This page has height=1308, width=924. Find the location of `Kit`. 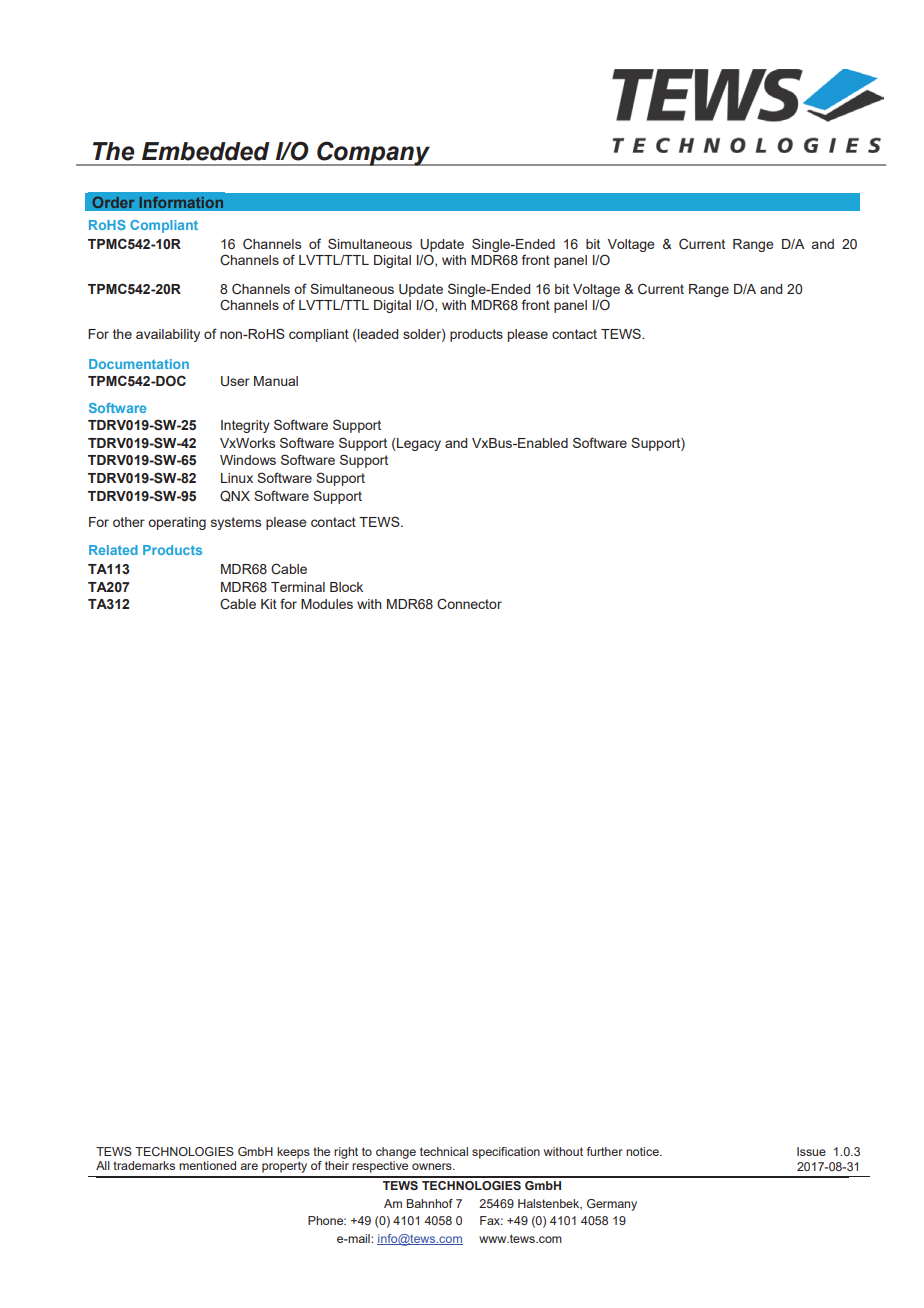

Kit is located at coordinates (269, 604).
